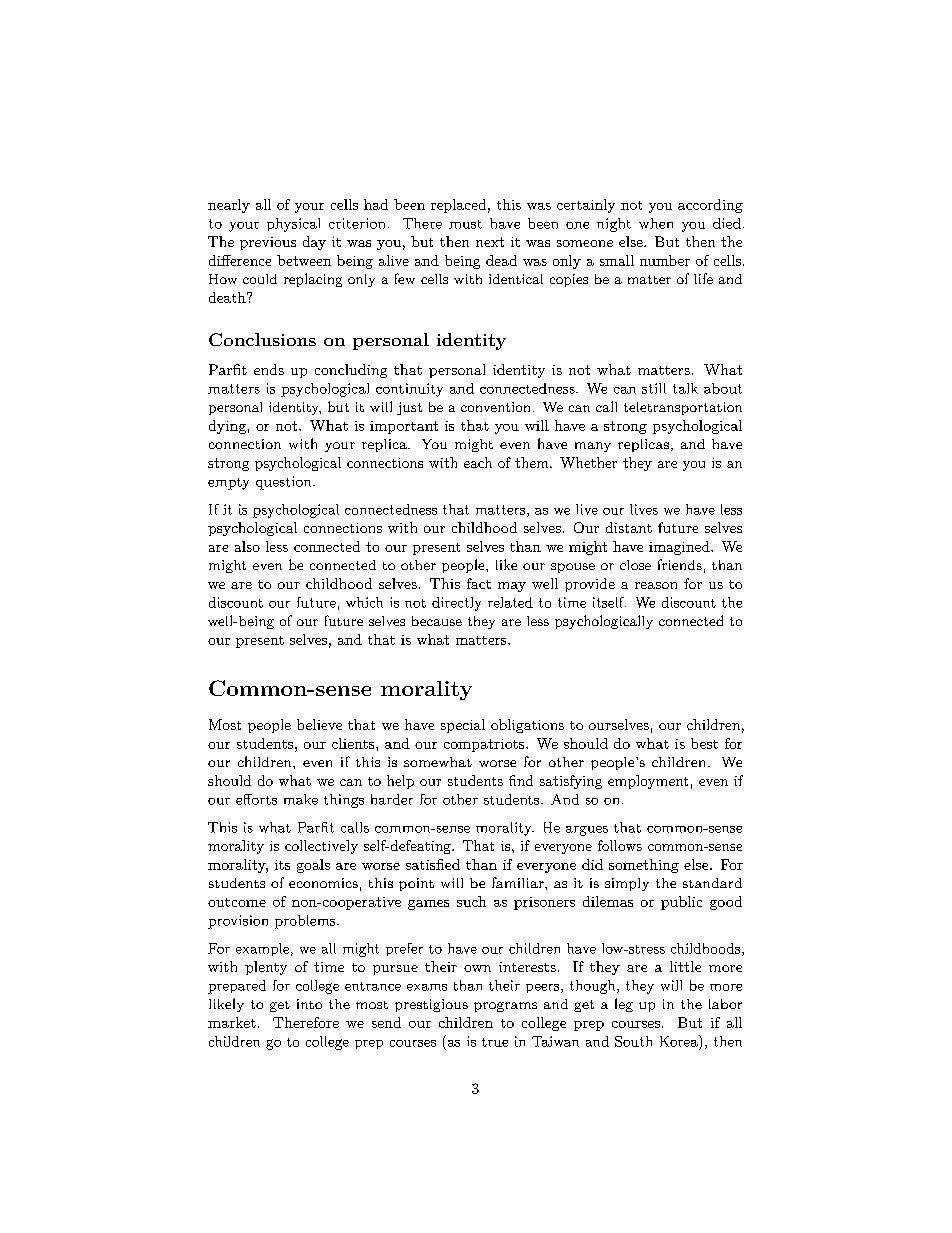 This page has height=1233, width=952. Describe the element at coordinates (521, 780) in the page. I see `find` at that location.
